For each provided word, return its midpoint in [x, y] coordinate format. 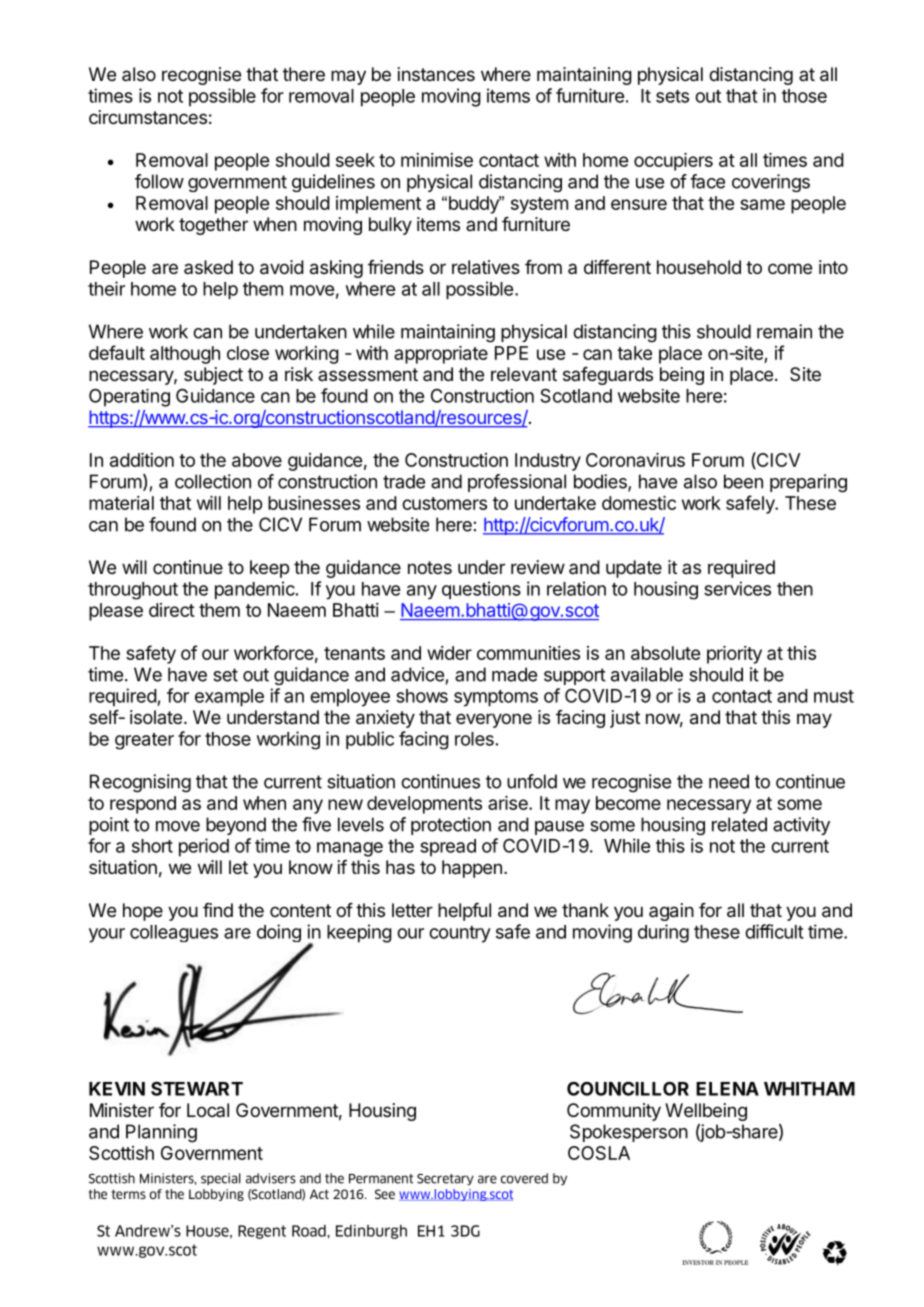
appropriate [441, 355]
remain [784, 331]
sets [672, 96]
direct [172, 610]
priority [734, 655]
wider [449, 653]
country [460, 934]
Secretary [445, 1179]
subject [213, 376]
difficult [774, 931]
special [221, 1179]
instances [436, 74]
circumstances [148, 117]
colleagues [174, 933]
